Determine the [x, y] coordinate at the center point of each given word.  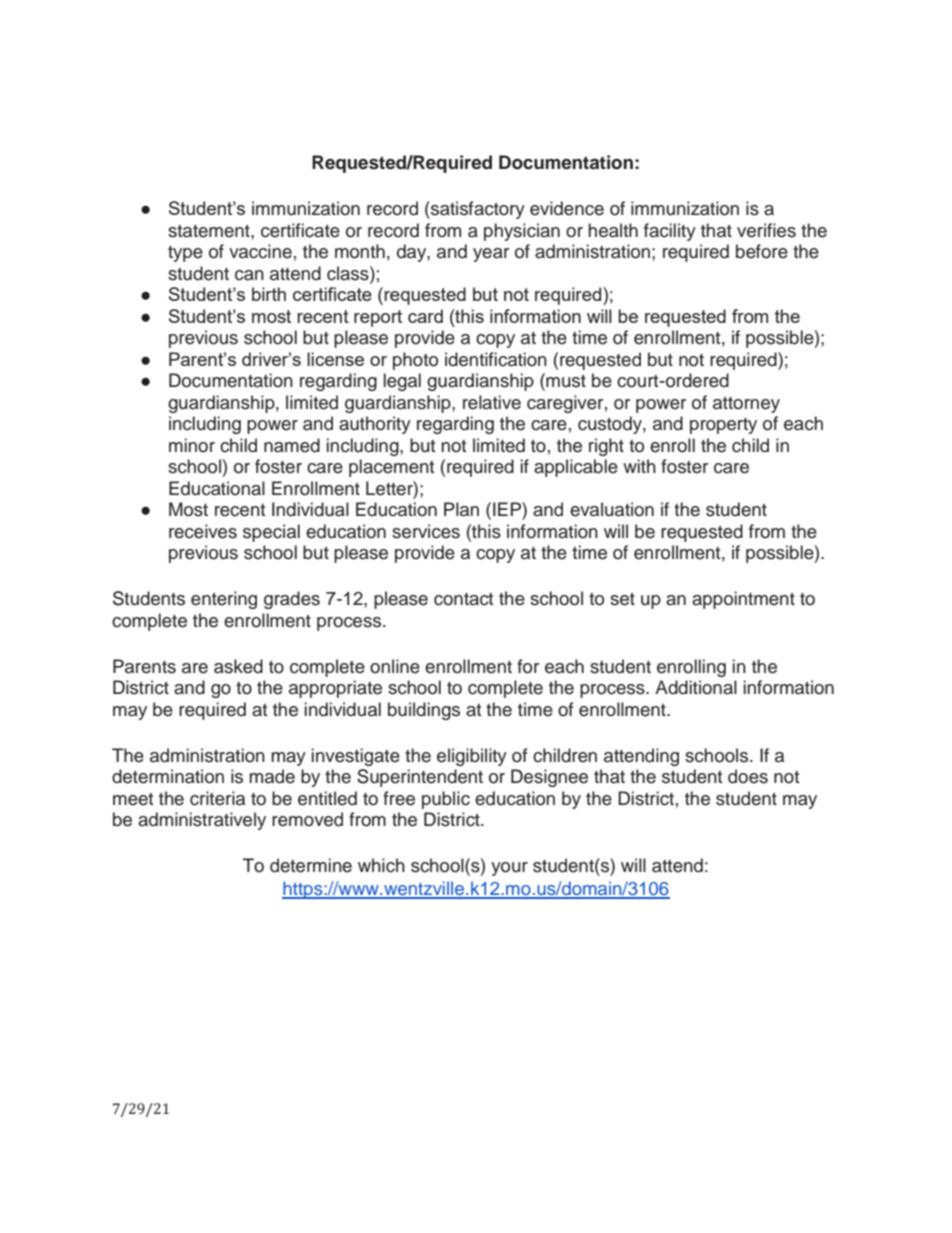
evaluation [612, 509]
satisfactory [477, 210]
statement [210, 231]
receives [203, 531]
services [426, 531]
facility [670, 232]
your [509, 869]
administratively [202, 821]
